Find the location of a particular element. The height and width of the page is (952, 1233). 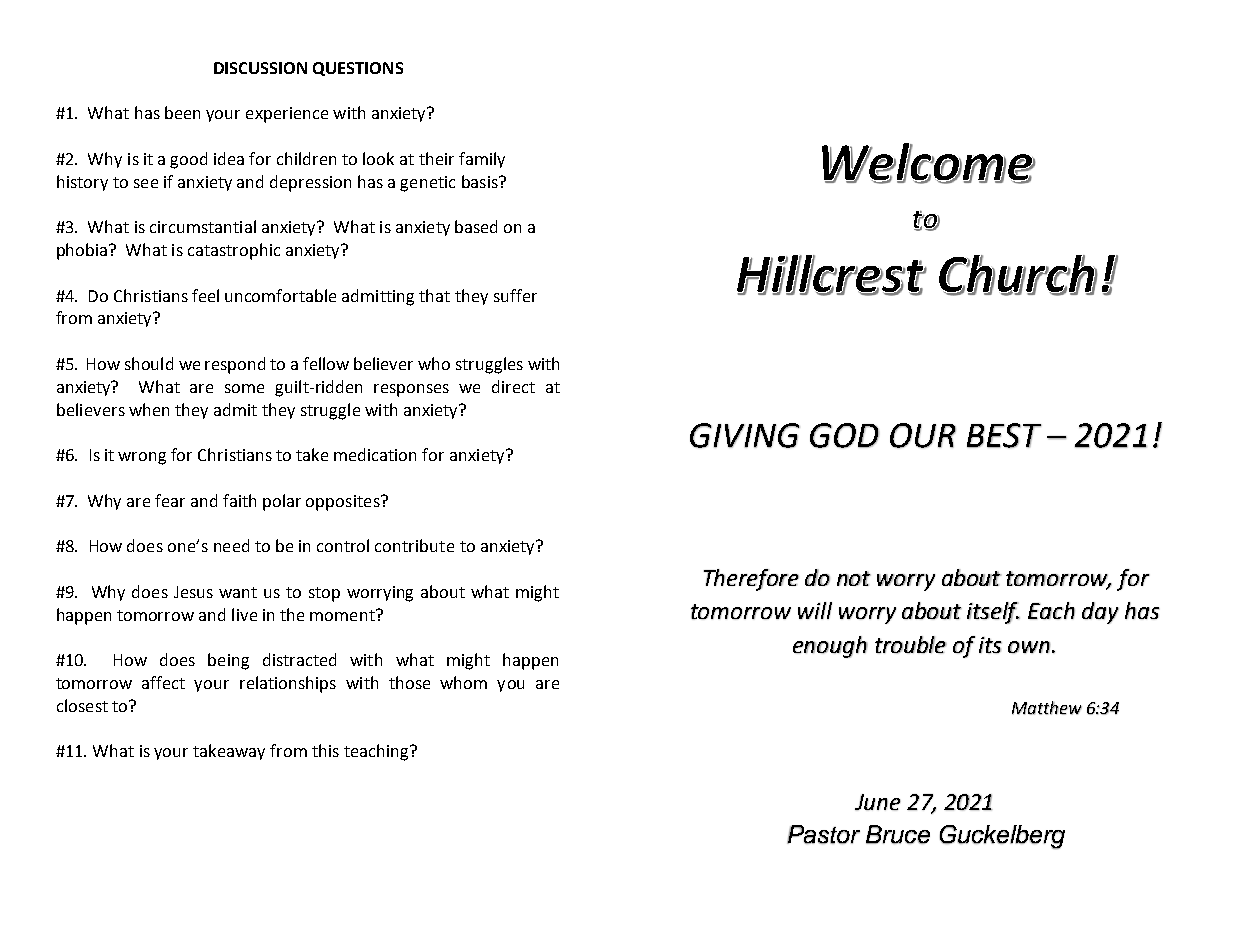

this is located at coordinates (325, 750).
